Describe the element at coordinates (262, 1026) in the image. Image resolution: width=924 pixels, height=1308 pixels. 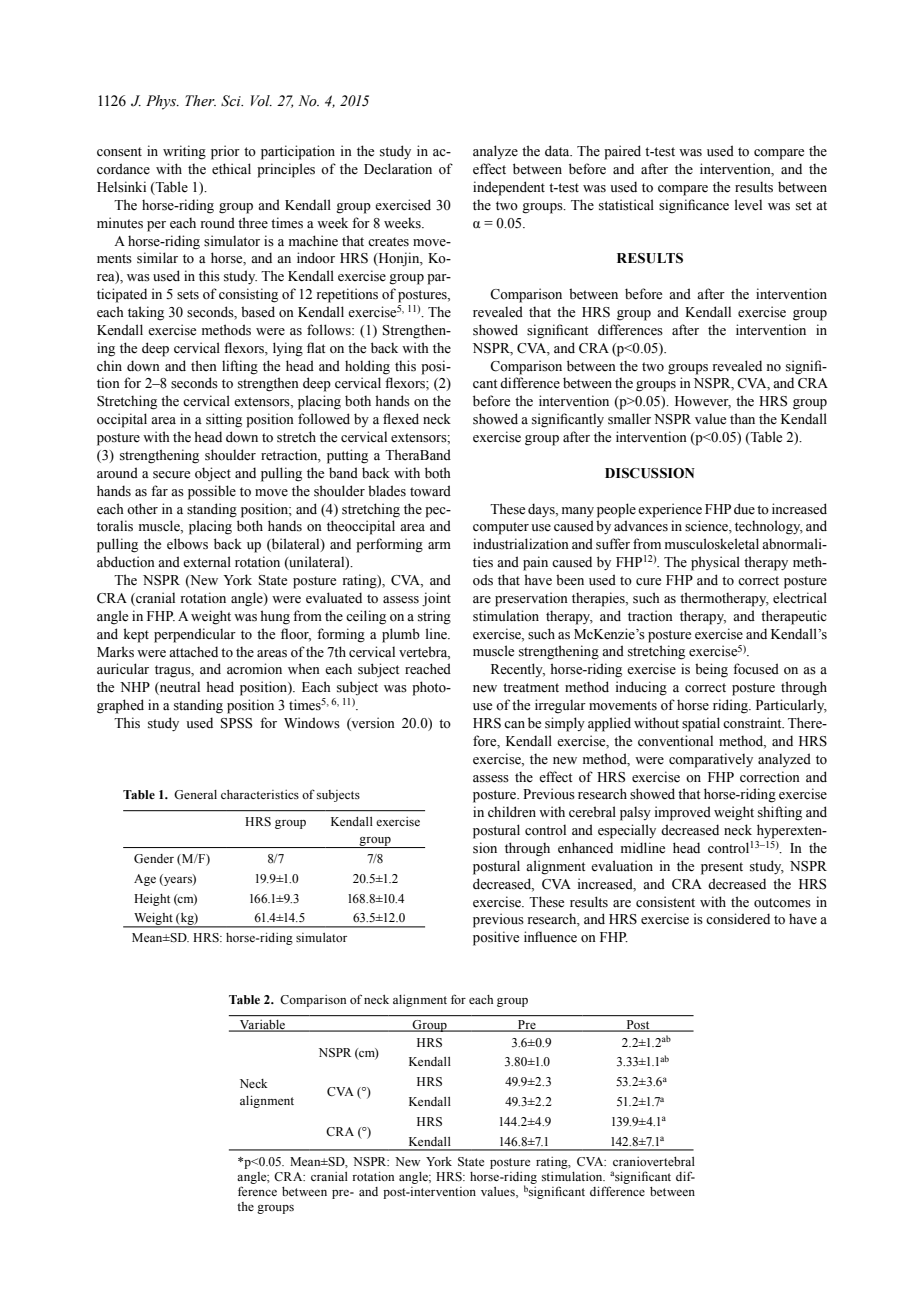
I see `Variable` at that location.
